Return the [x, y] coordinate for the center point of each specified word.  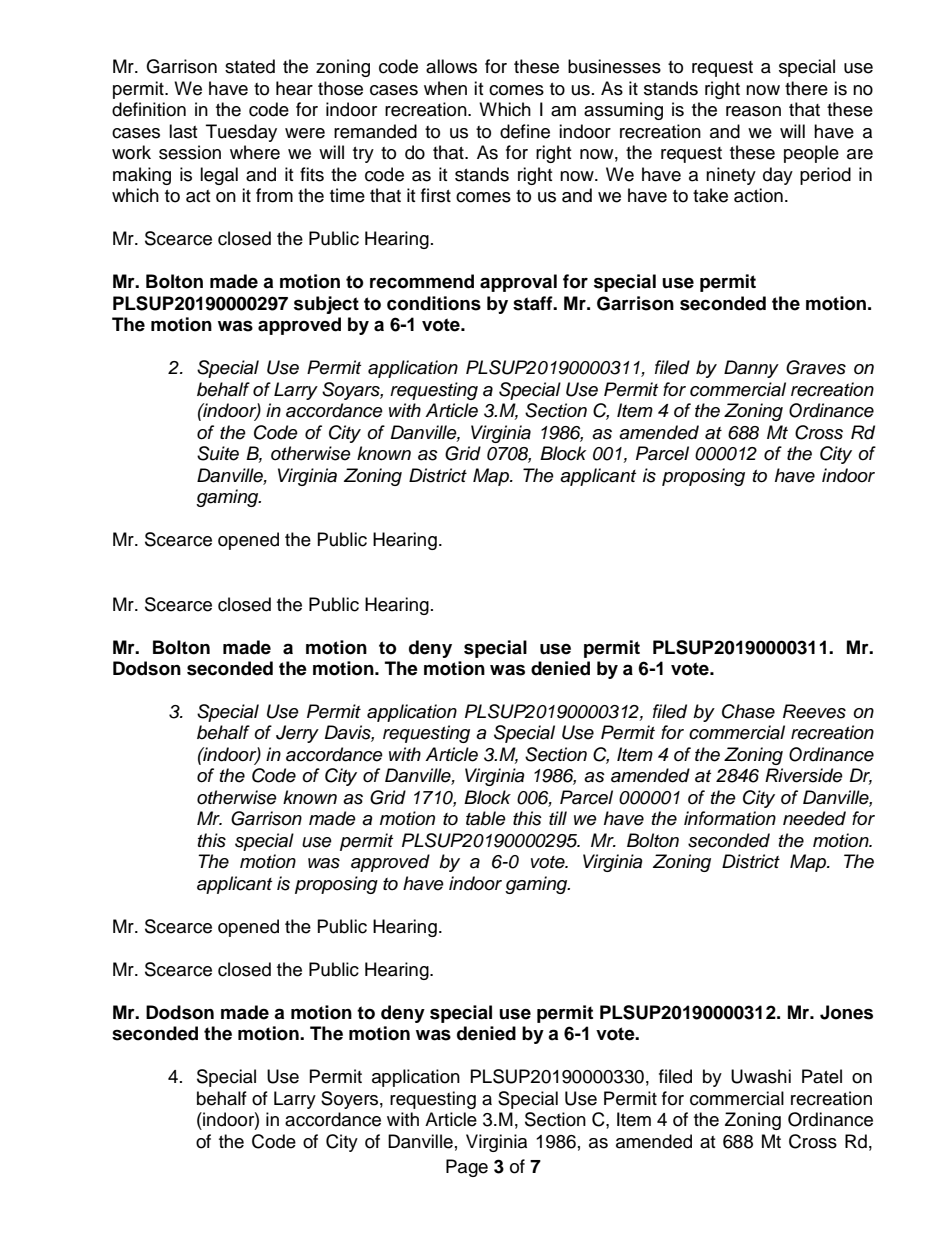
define [525, 131]
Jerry [297, 734]
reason [753, 111]
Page [467, 1168]
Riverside [804, 775]
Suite [218, 453]
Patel [822, 1076]
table [486, 818]
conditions [434, 303]
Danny [751, 369]
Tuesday [241, 133]
